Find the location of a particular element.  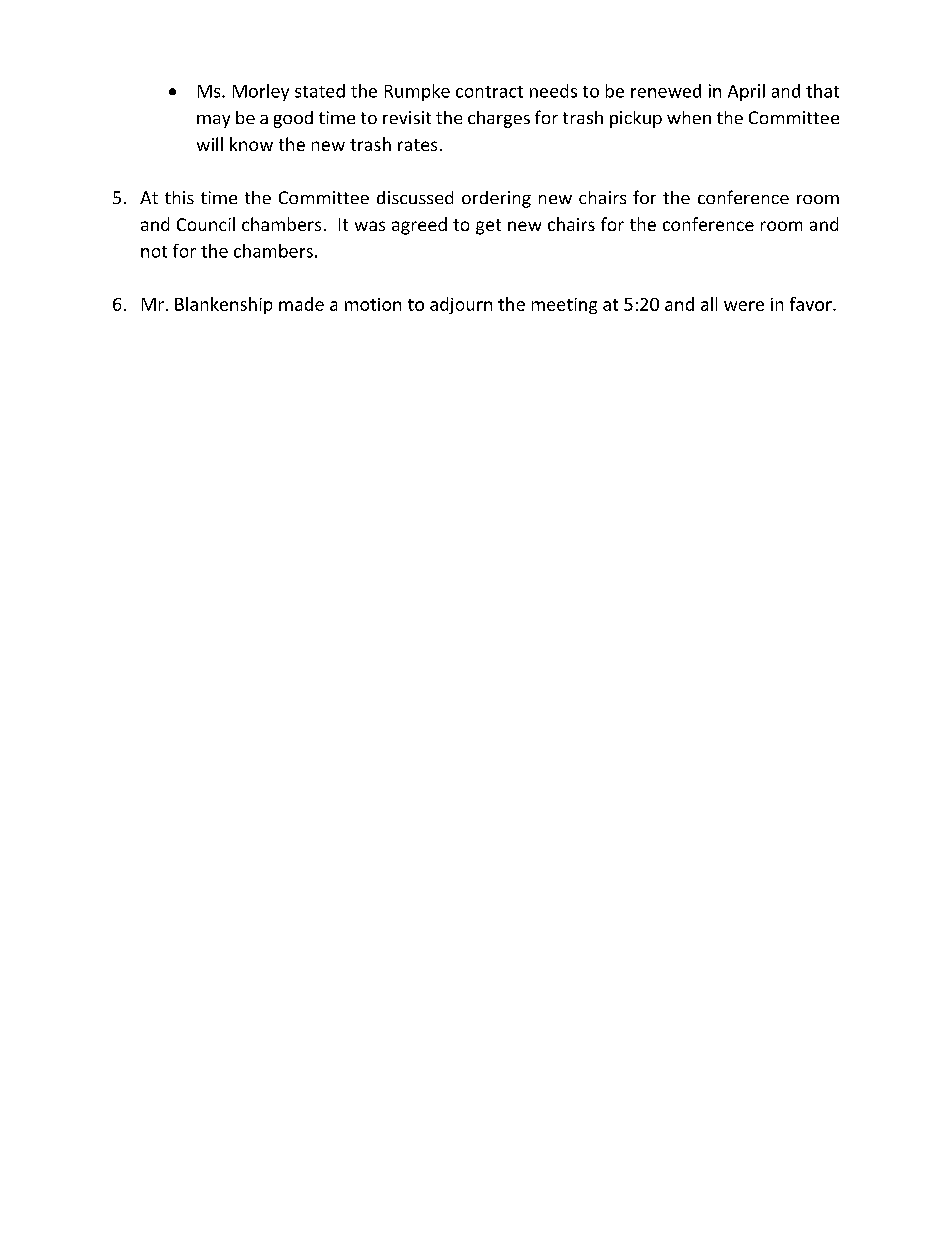

know is located at coordinates (251, 144).
